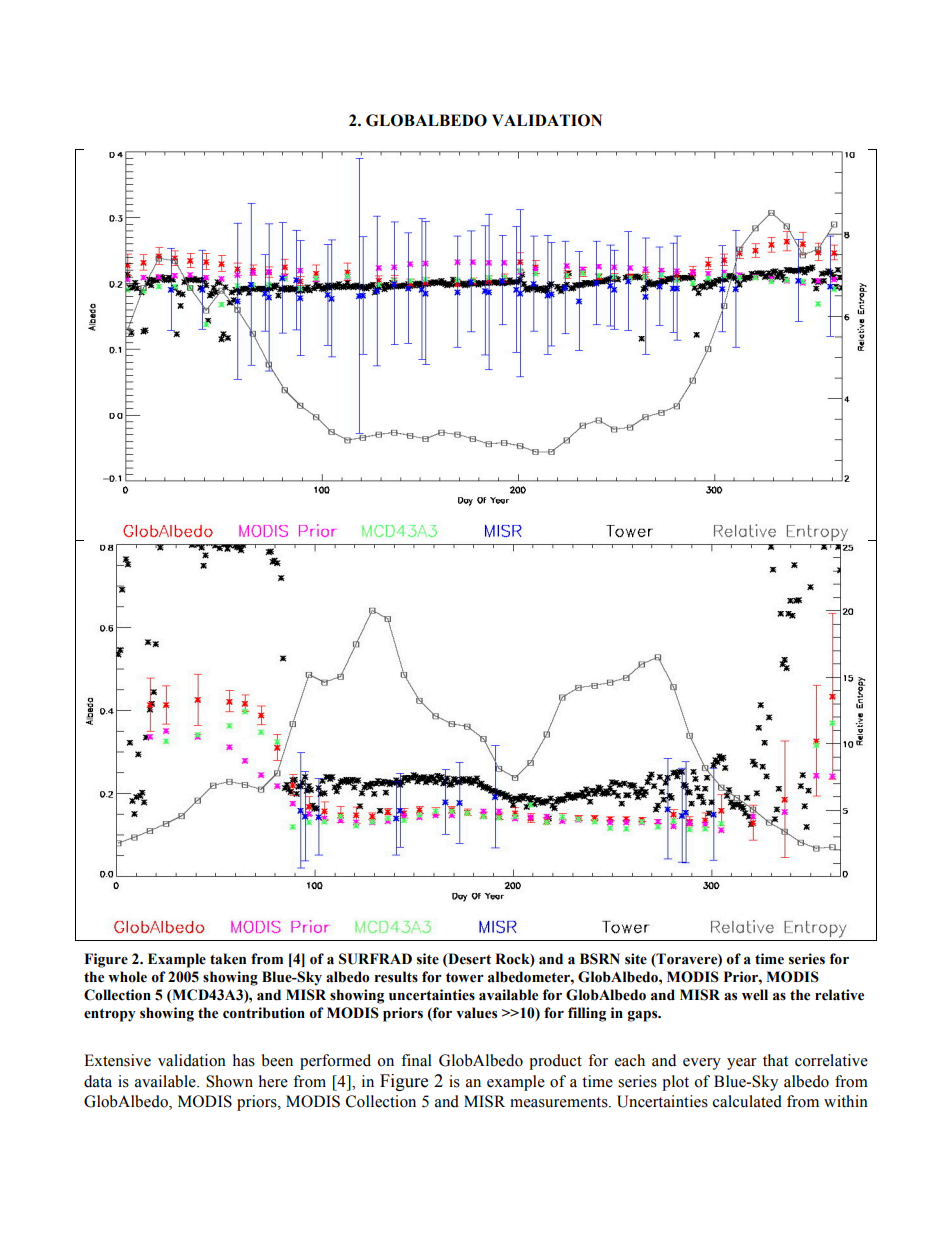  What do you see at coordinates (228, 959) in the screenshot?
I see `taken` at bounding box center [228, 959].
